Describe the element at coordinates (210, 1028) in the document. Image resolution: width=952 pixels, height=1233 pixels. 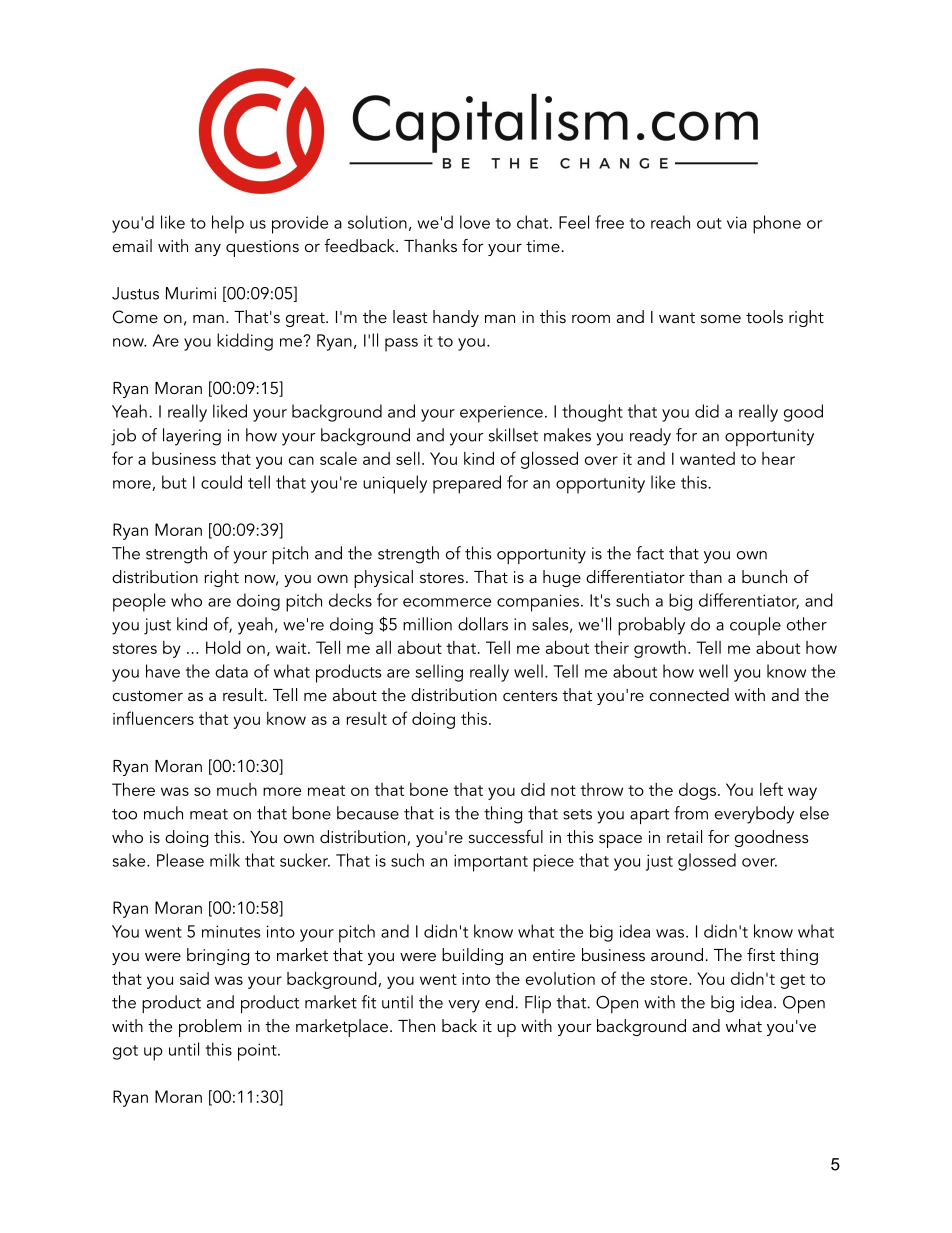
I see `problem` at that location.
